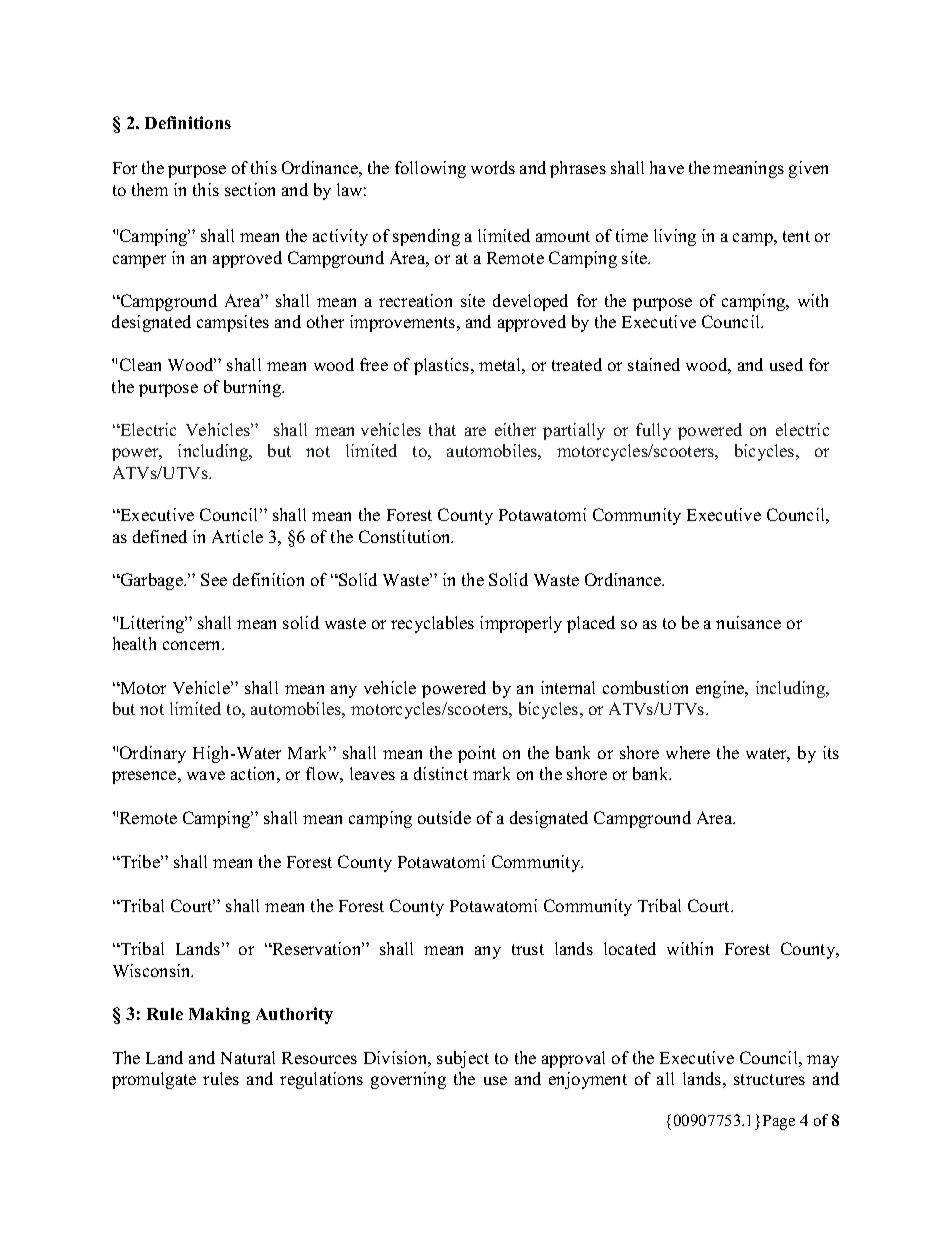 This page has width=952, height=1233. Describe the element at coordinates (254, 388) in the page. I see `burning` at that location.
